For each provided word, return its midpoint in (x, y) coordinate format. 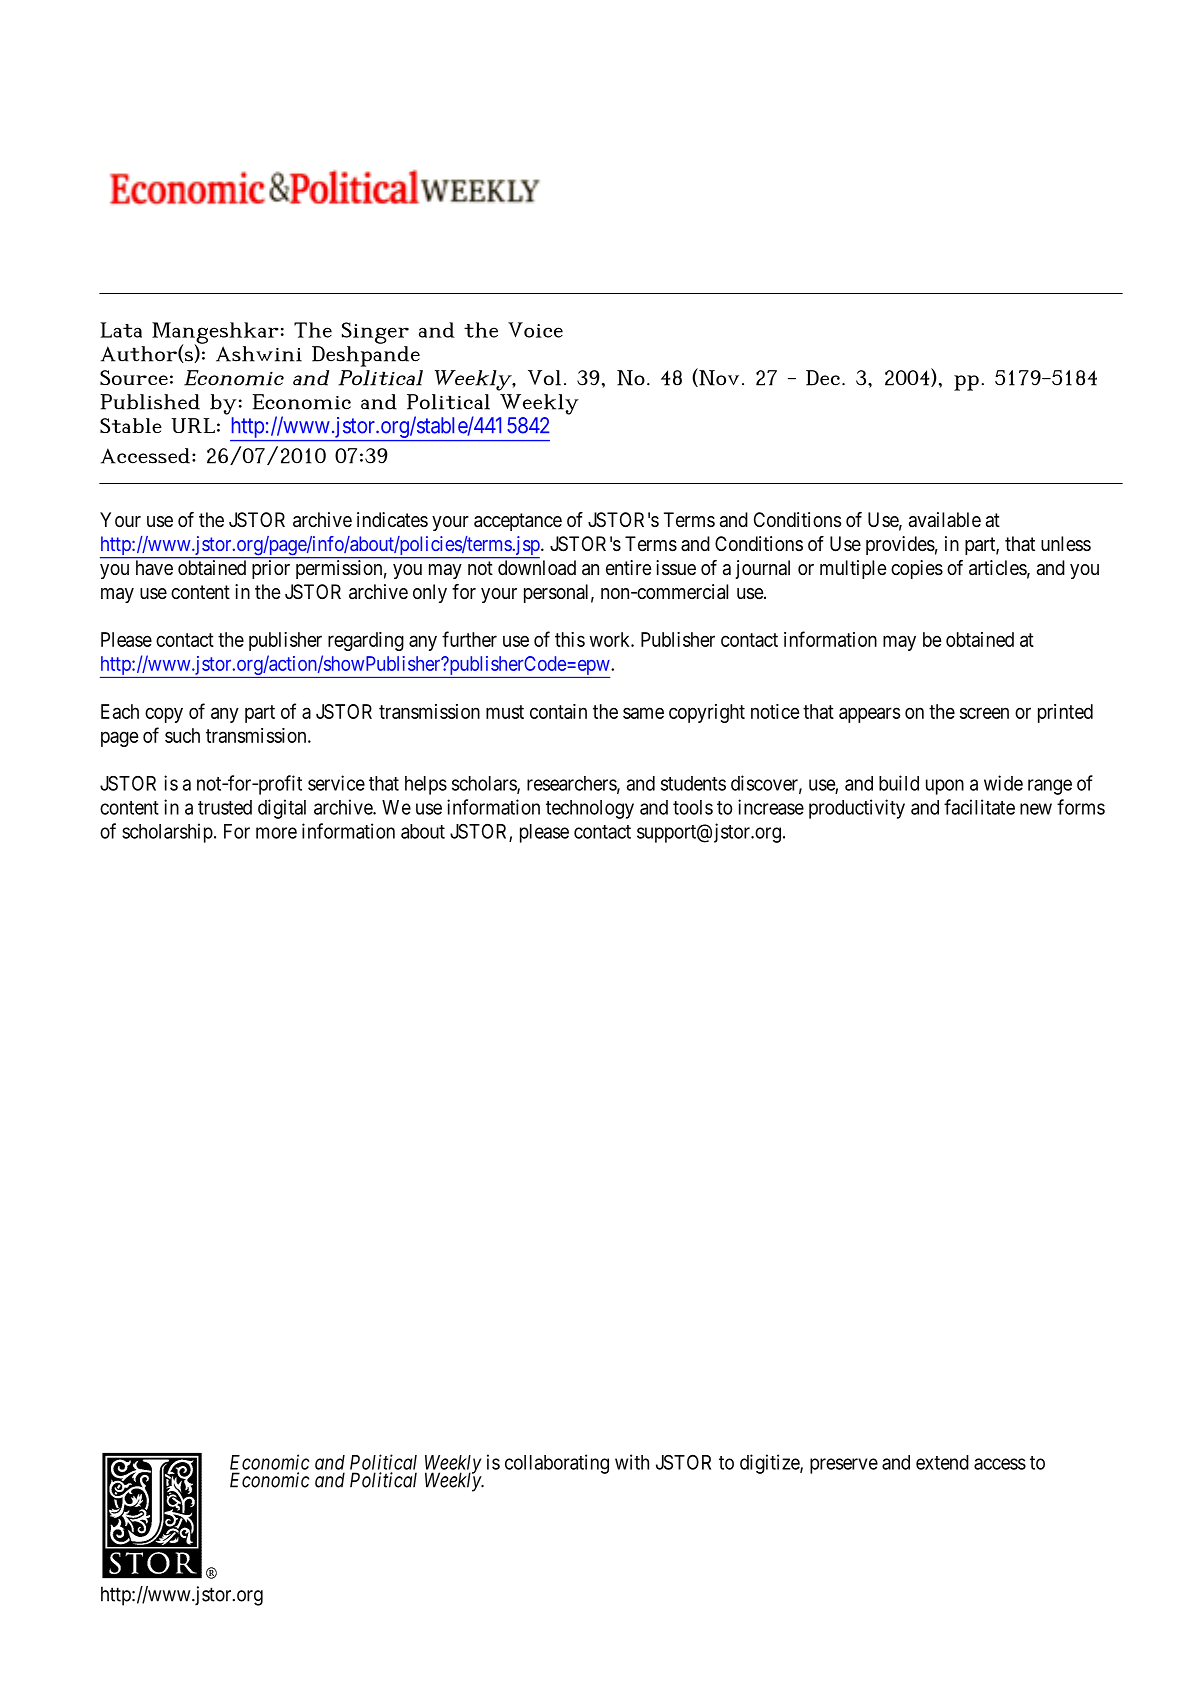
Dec (823, 378)
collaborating (557, 1464)
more (276, 833)
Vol (544, 378)
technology (590, 809)
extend (942, 1462)
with (632, 1462)
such (182, 735)
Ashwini (259, 354)
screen (984, 713)
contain (558, 711)
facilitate (979, 807)
